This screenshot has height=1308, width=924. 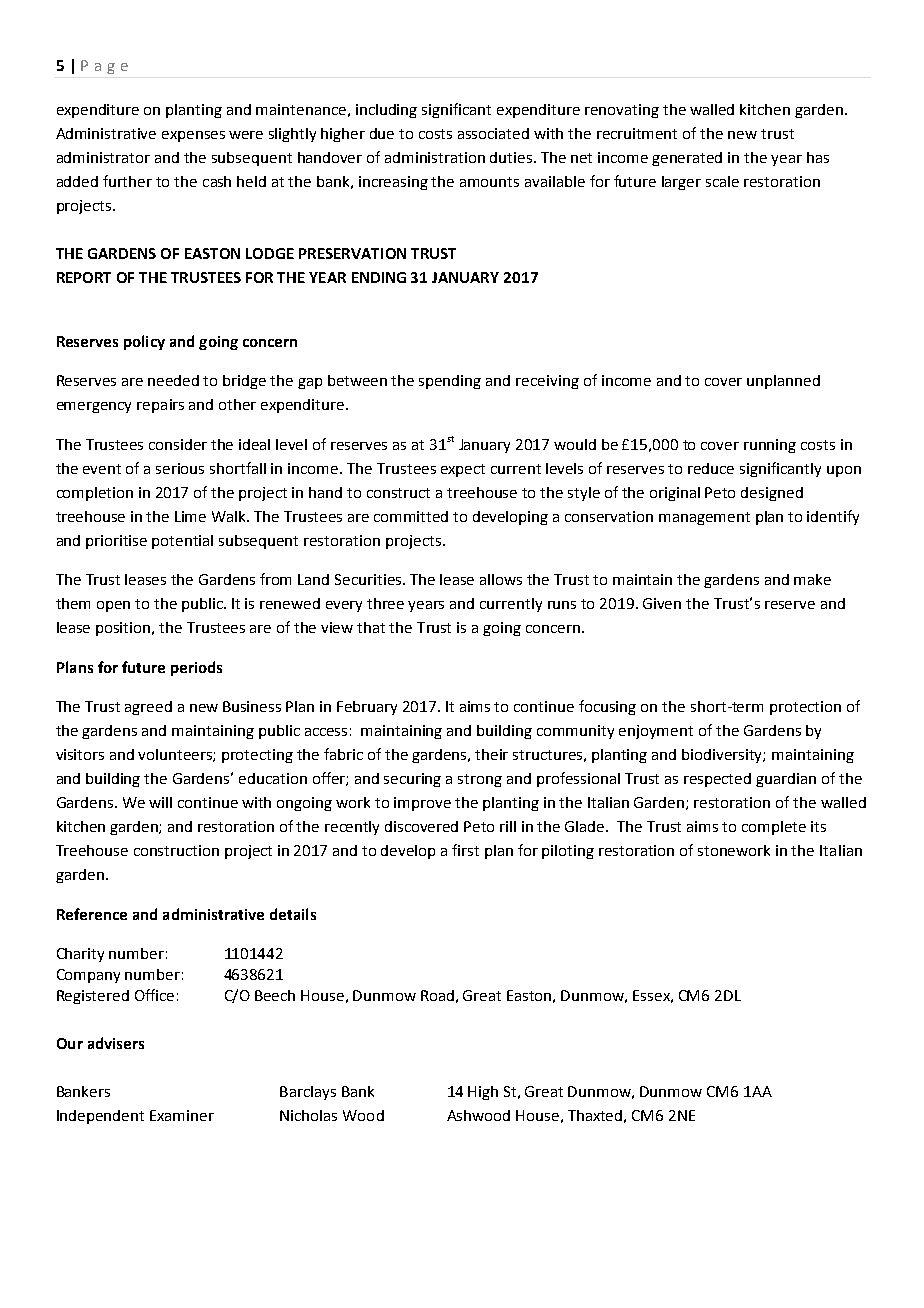 What do you see at coordinates (435, 157) in the screenshot?
I see `administration` at bounding box center [435, 157].
